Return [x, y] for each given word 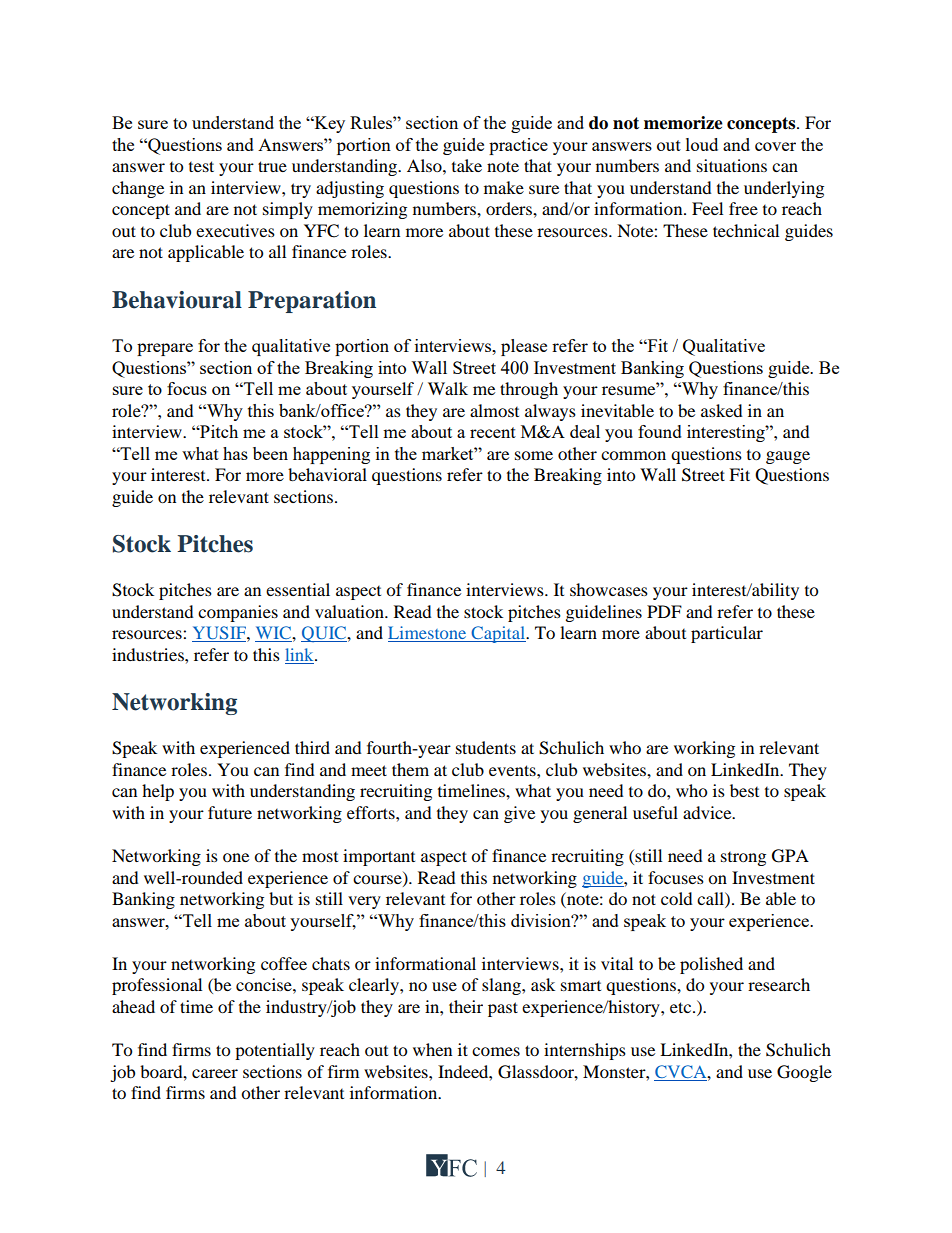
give [519, 814]
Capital [498, 634]
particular [727, 634]
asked [722, 410]
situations [732, 165]
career [215, 1073]
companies [238, 613]
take [467, 165]
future [230, 812]
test [201, 166]
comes [496, 1051]
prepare [165, 349]
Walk [448, 388]
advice [708, 812]
